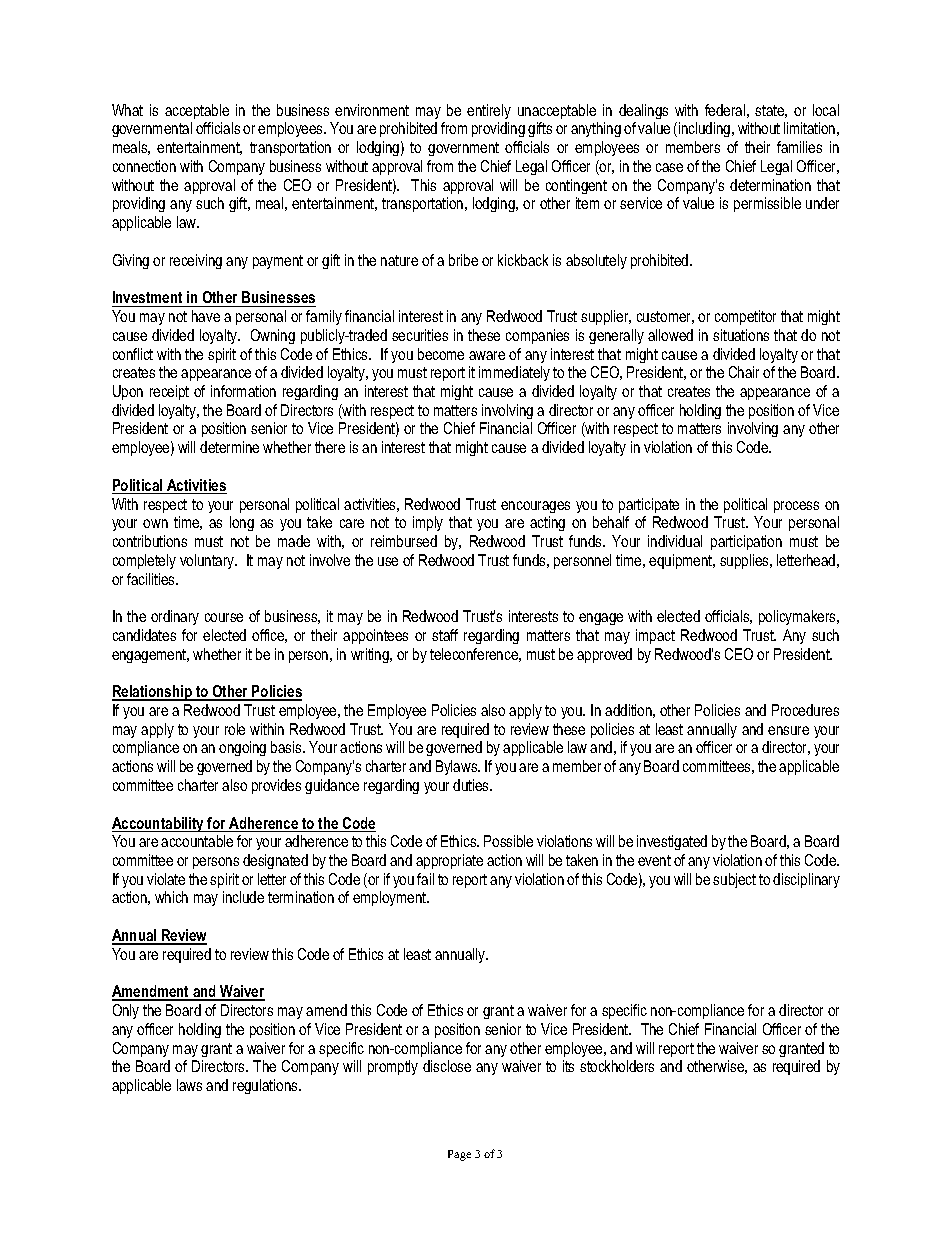  Describe the element at coordinates (734, 880) in the page. I see `subject` at that location.
